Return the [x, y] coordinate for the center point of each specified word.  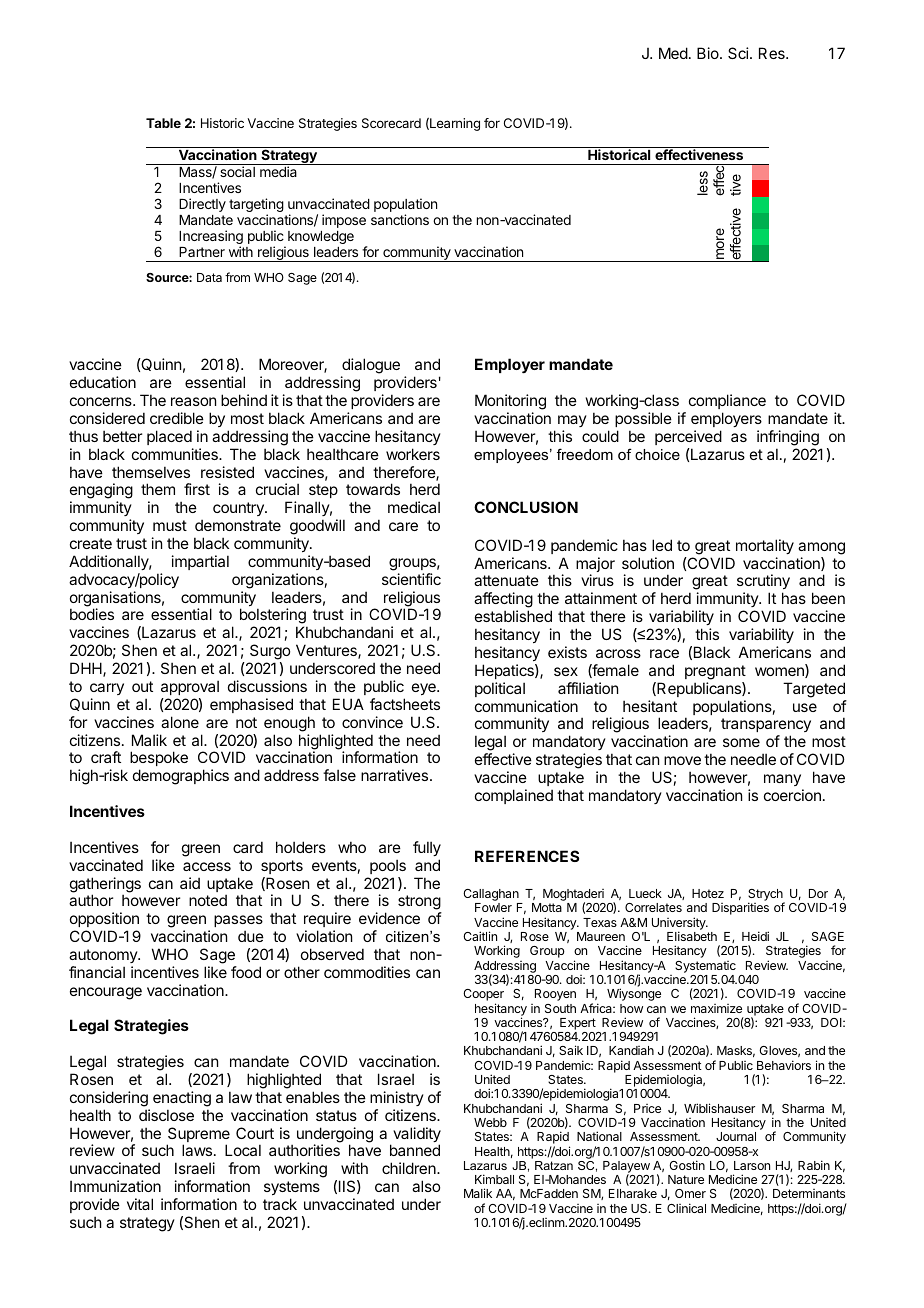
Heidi [755, 936]
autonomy [104, 956]
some [741, 742]
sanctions [400, 219]
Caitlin [480, 936]
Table [163, 123]
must [170, 525]
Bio [709, 53]
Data [209, 277]
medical [414, 507]
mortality [765, 546]
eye [425, 689]
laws [197, 1150]
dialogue [370, 367]
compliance [727, 401]
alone [180, 722]
